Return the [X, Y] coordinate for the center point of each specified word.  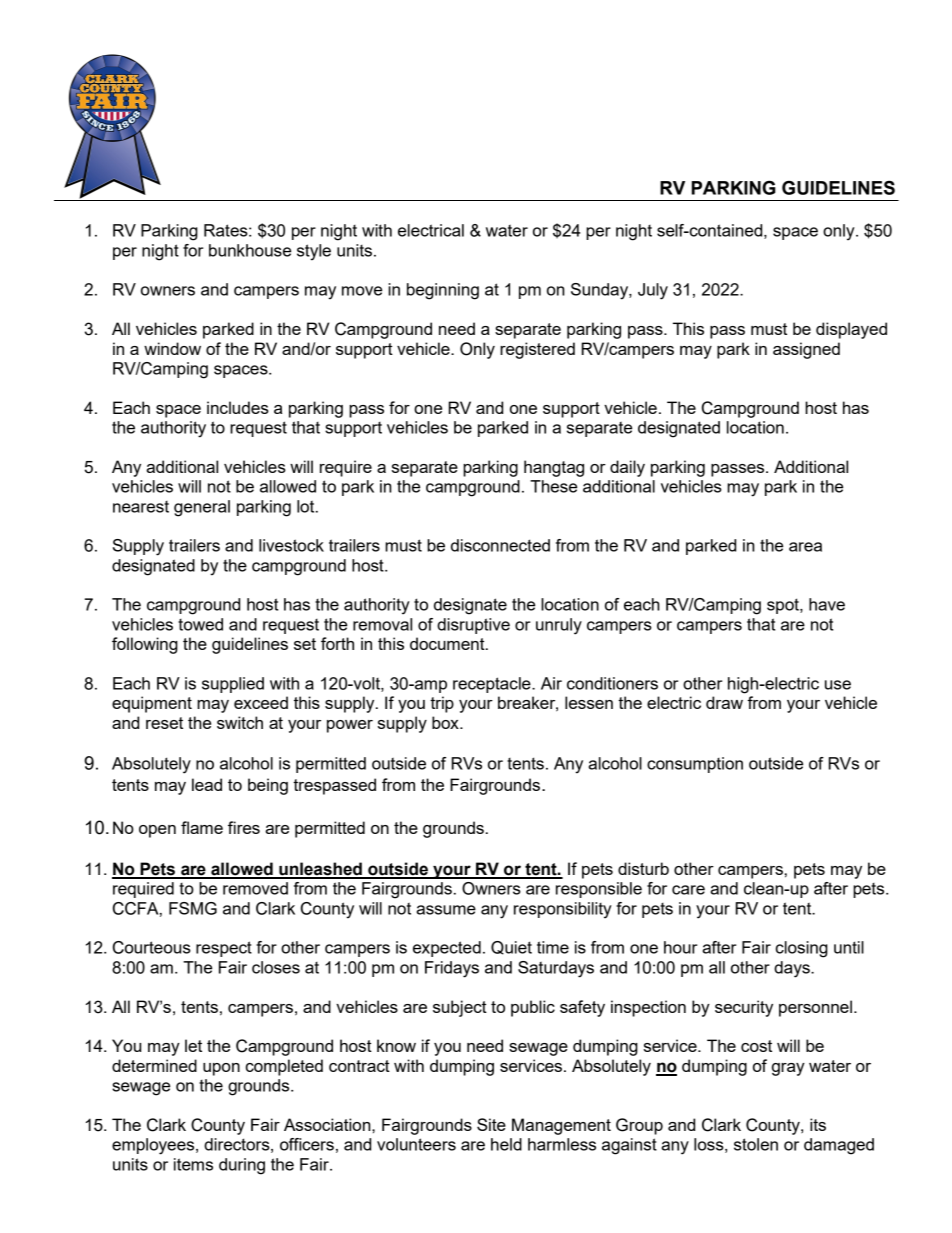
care [688, 890]
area [805, 547]
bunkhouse [250, 250]
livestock [291, 545]
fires [244, 827]
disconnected [500, 545]
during [242, 1166]
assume [446, 910]
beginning [443, 291]
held [506, 1144]
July [653, 291]
